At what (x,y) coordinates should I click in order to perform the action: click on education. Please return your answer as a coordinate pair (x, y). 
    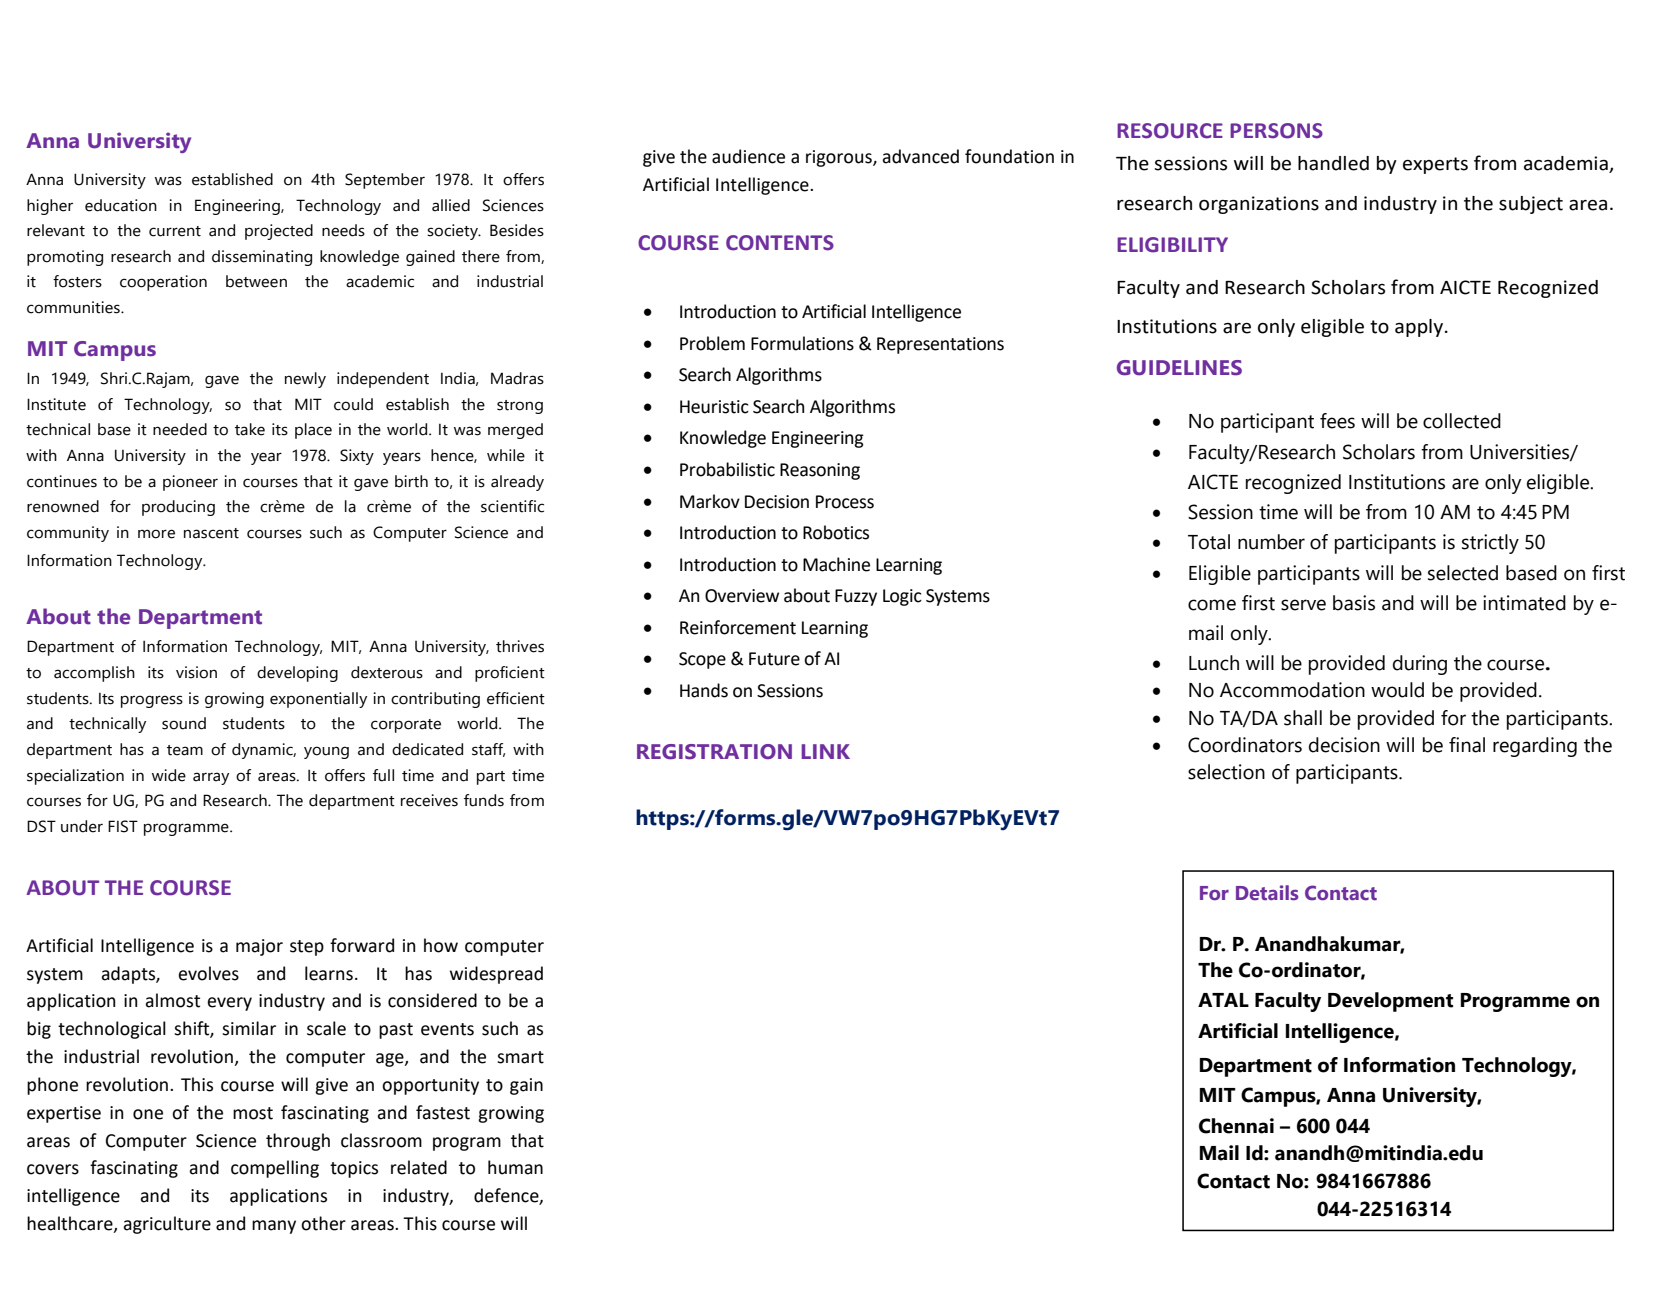
    Looking at the image, I should click on (121, 205).
